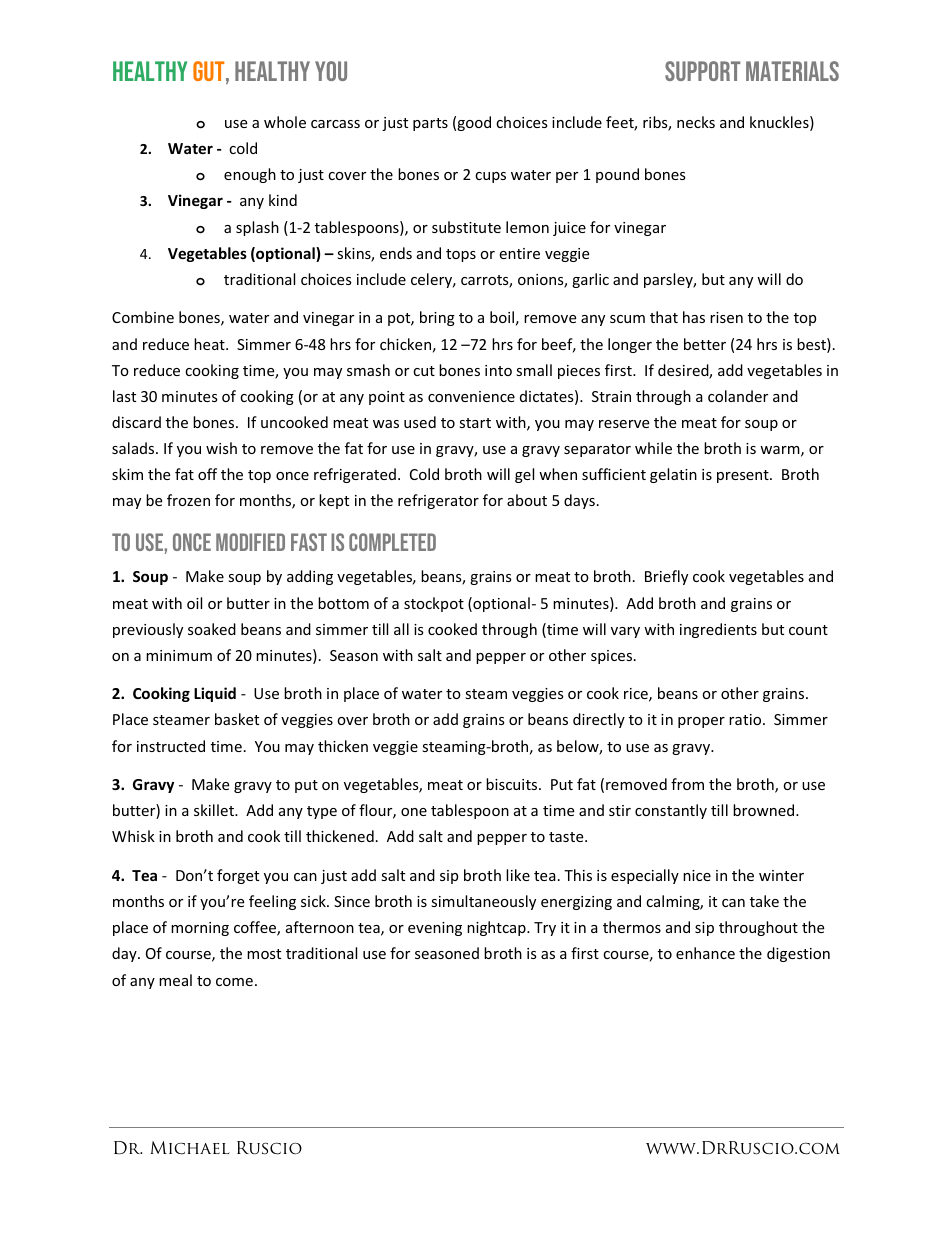  What do you see at coordinates (190, 1148) in the screenshot?
I see `Michael` at bounding box center [190, 1148].
